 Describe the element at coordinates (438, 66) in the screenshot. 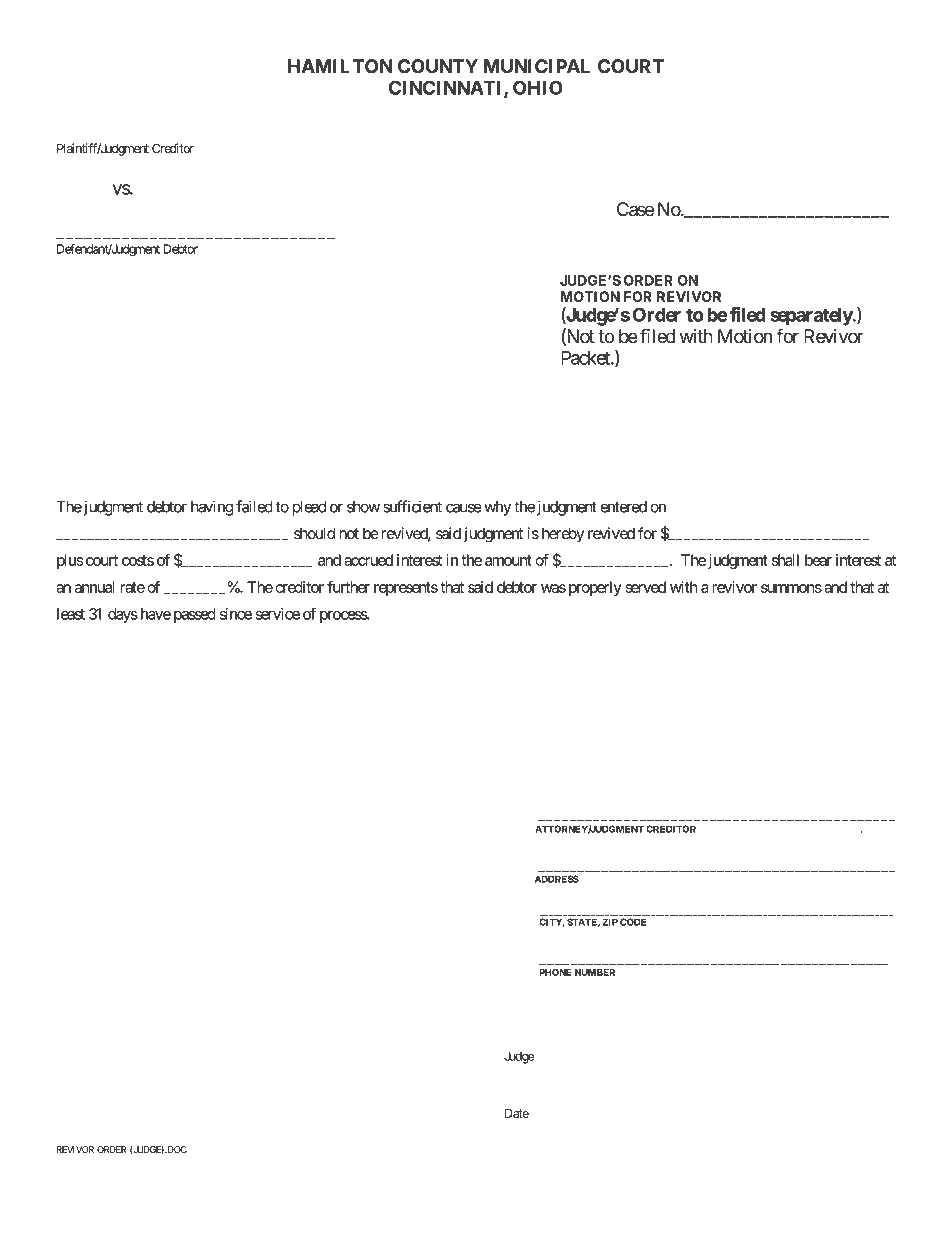

I see `COUNTY` at that location.
